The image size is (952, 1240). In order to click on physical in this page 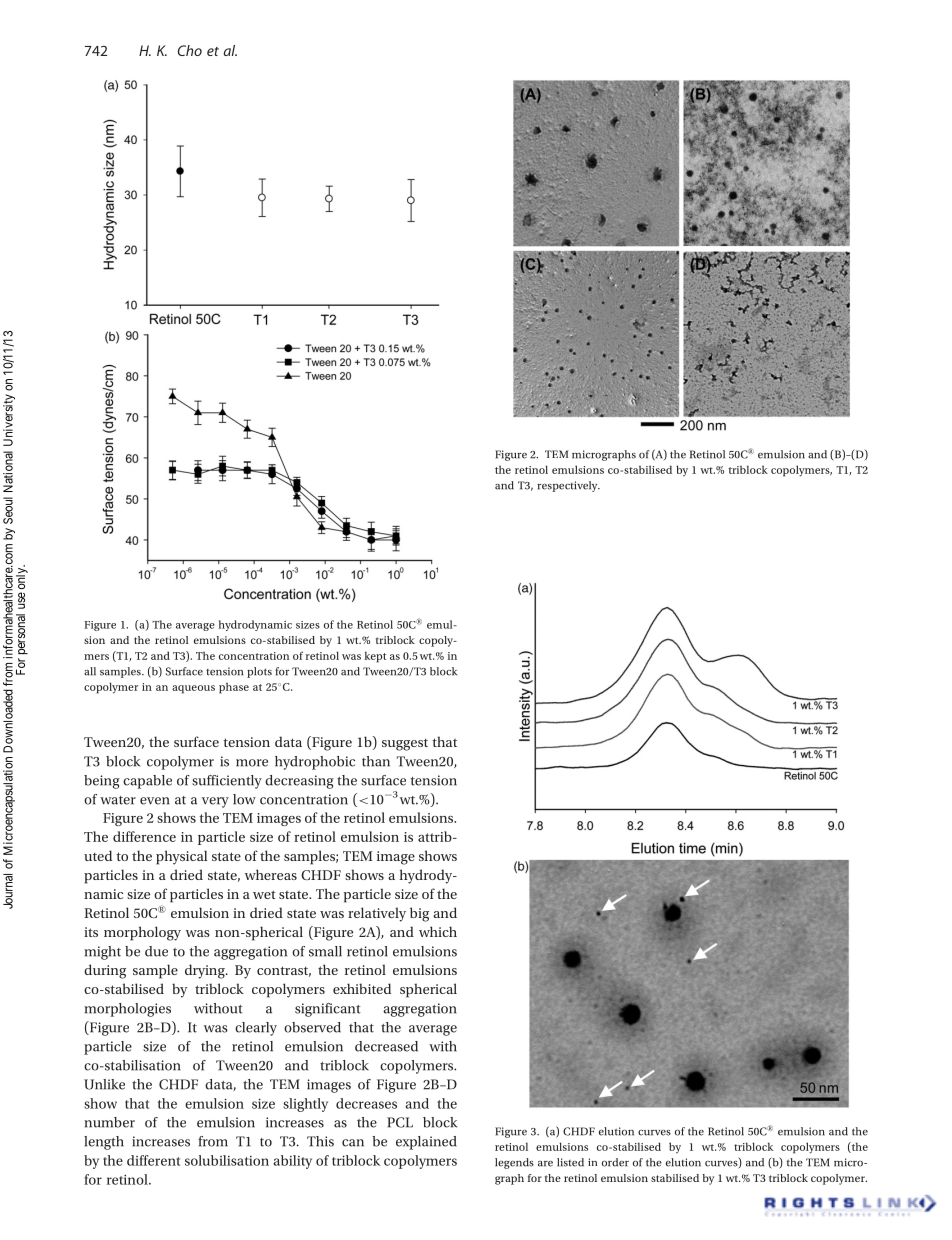, I will do `click(181, 857)`.
